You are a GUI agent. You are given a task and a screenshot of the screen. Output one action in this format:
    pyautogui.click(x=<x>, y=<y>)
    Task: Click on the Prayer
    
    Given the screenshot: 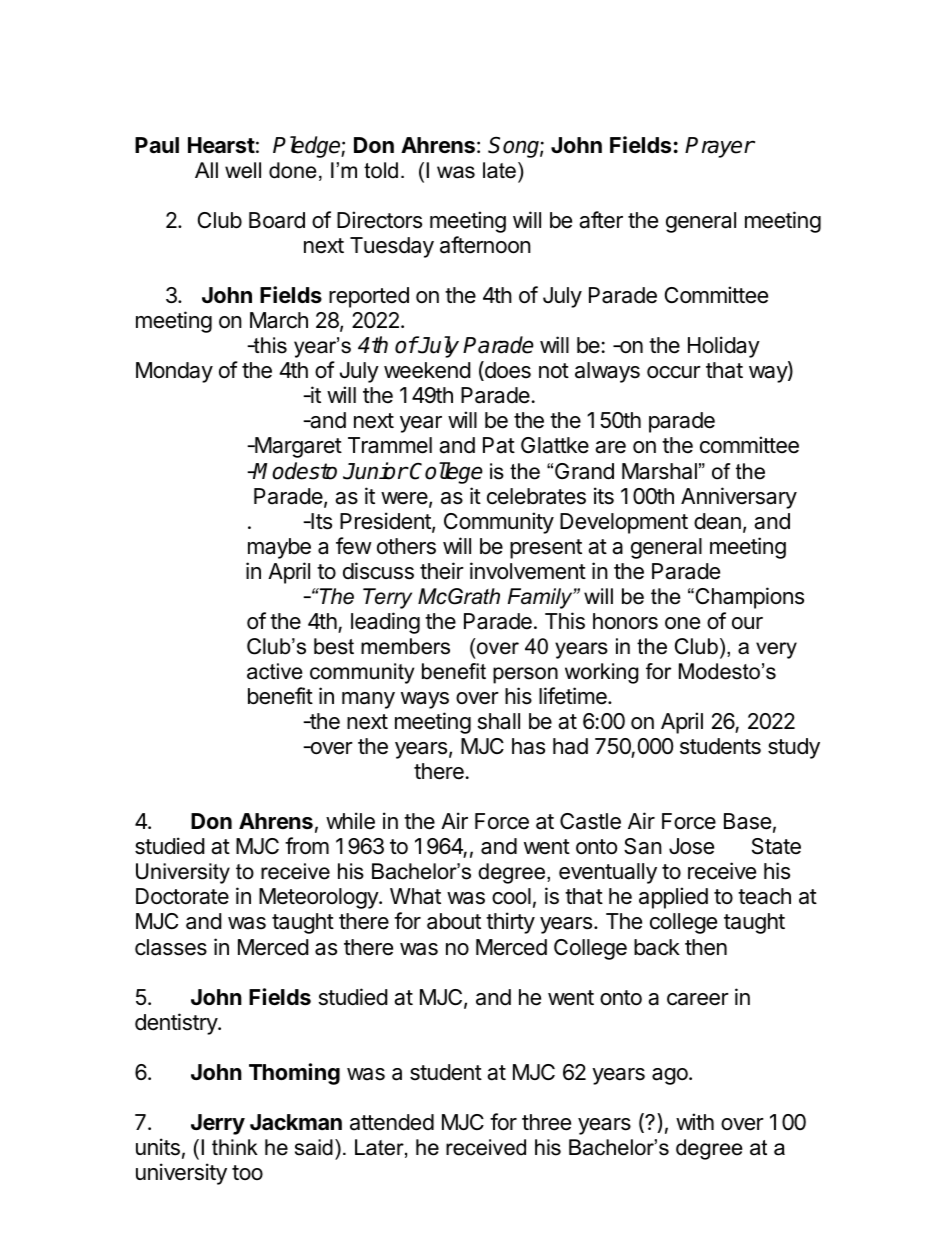 What is the action you would take?
    pyautogui.click(x=719, y=147)
